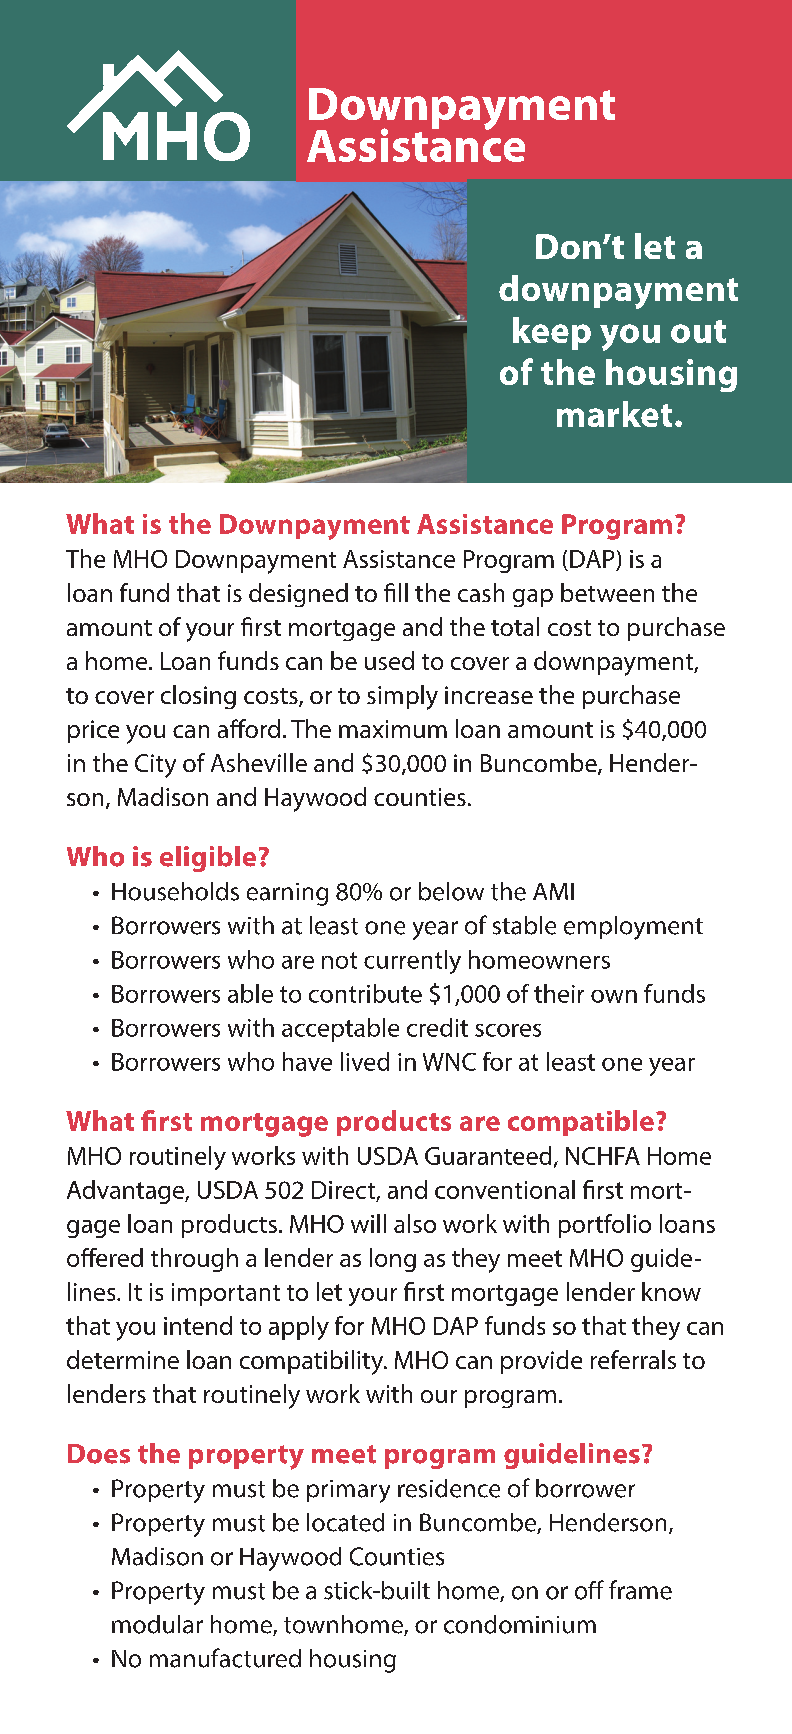 Image resolution: width=792 pixels, height=1734 pixels. What do you see at coordinates (175, 891) in the screenshot?
I see `Households` at bounding box center [175, 891].
